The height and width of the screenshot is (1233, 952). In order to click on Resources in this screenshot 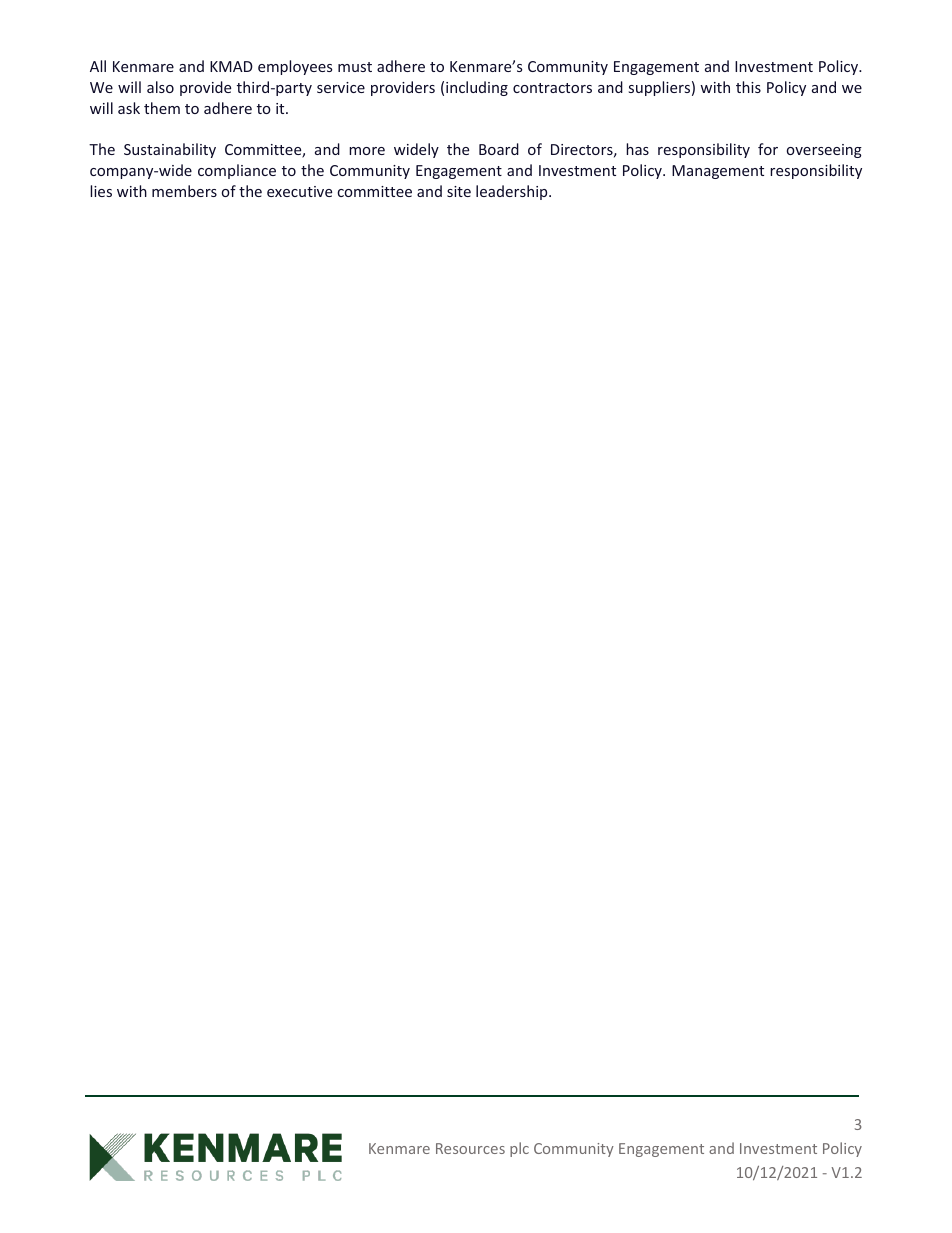, I will do `click(470, 1148)`.
